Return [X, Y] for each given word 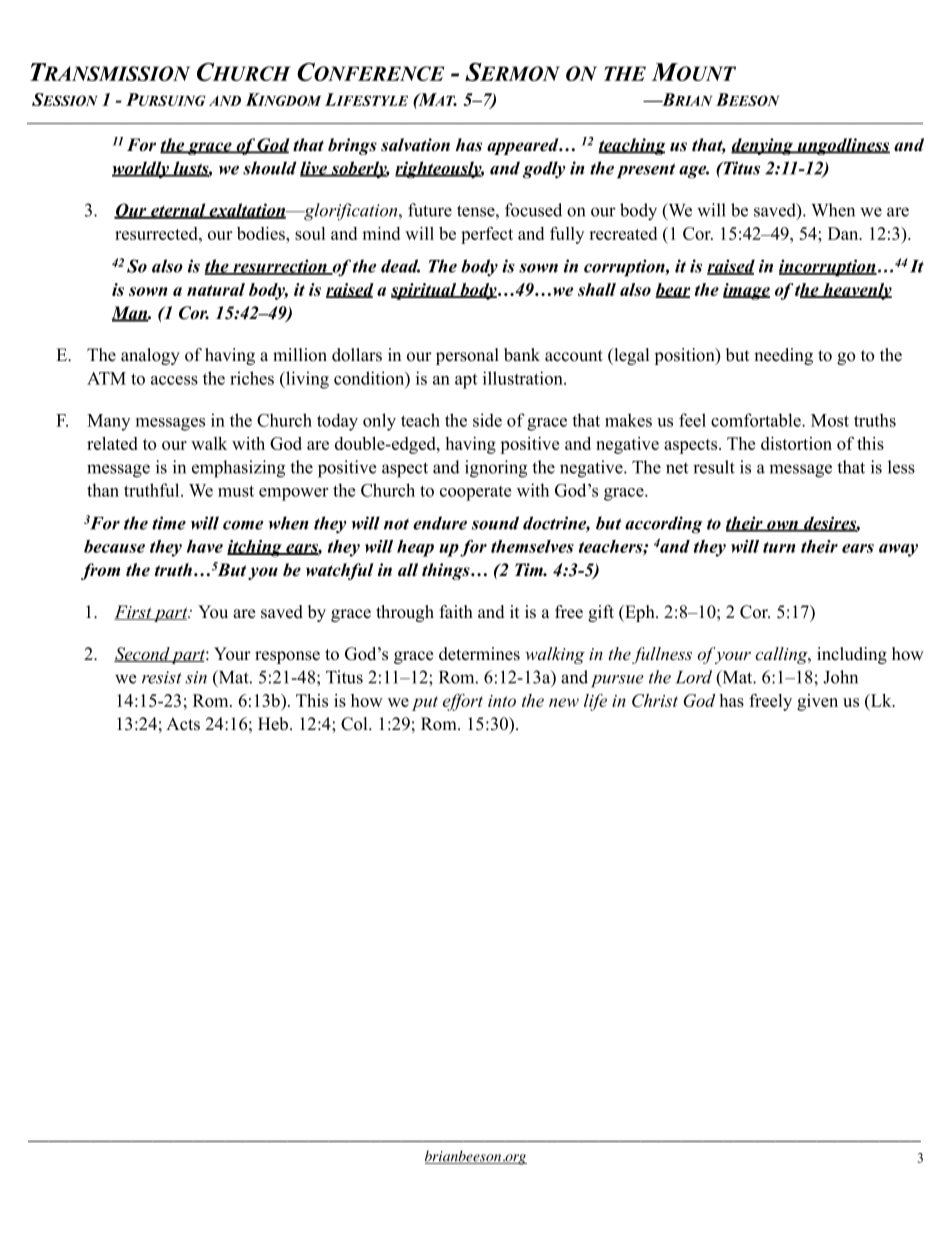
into [502, 701]
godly [544, 170]
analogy [150, 356]
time [169, 523]
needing [783, 356]
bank [522, 355]
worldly [141, 170]
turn [779, 547]
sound [495, 523]
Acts [183, 724]
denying [763, 146]
